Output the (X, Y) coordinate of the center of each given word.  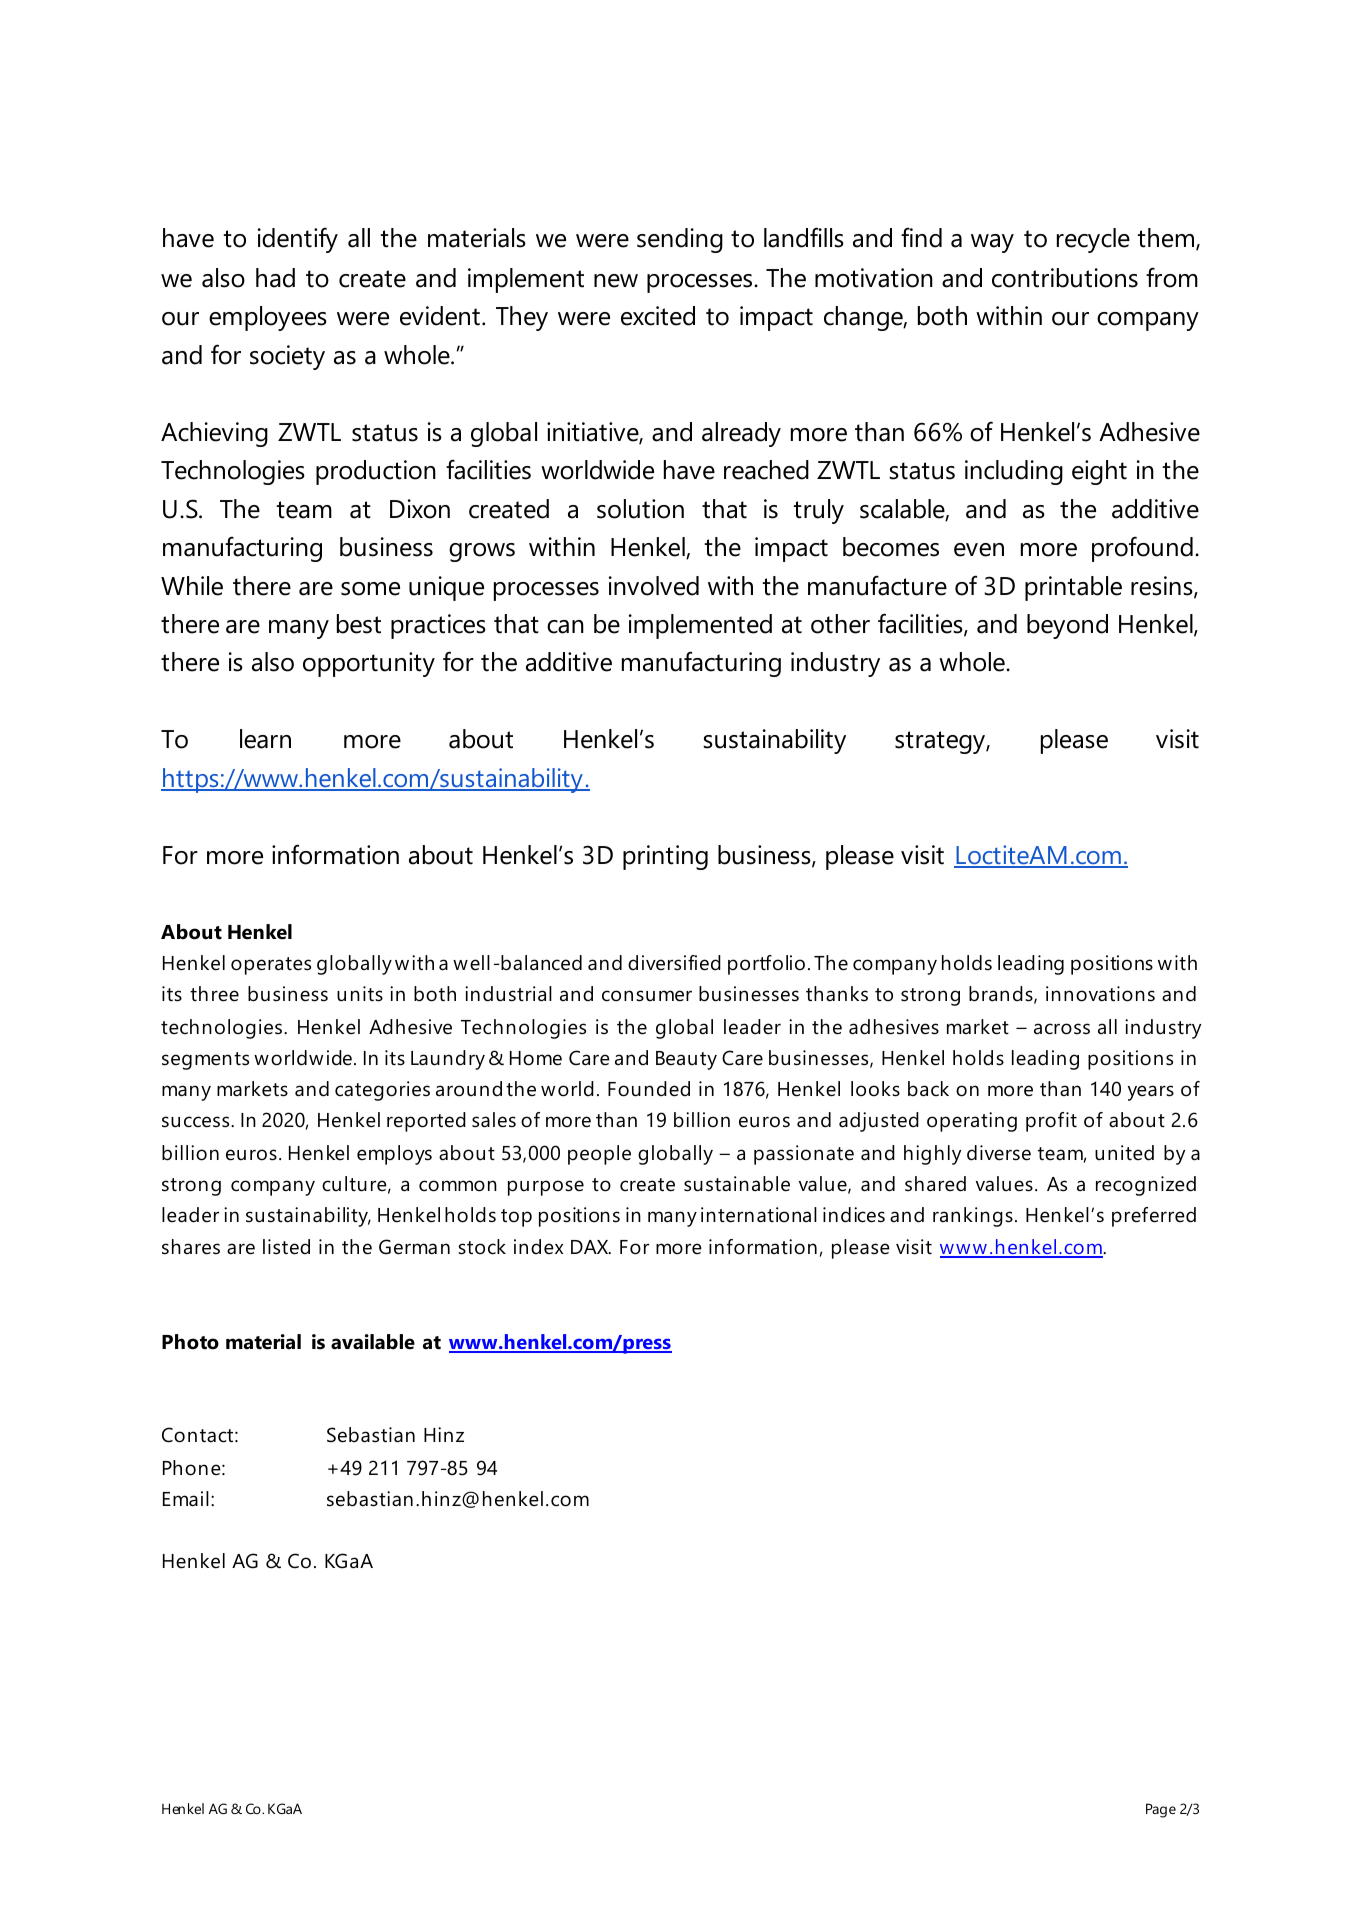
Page (1161, 1810)
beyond (1067, 626)
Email (186, 1499)
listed (286, 1247)
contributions (1065, 278)
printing (665, 857)
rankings (973, 1217)
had (275, 278)
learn (265, 739)
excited (658, 316)
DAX (591, 1247)
